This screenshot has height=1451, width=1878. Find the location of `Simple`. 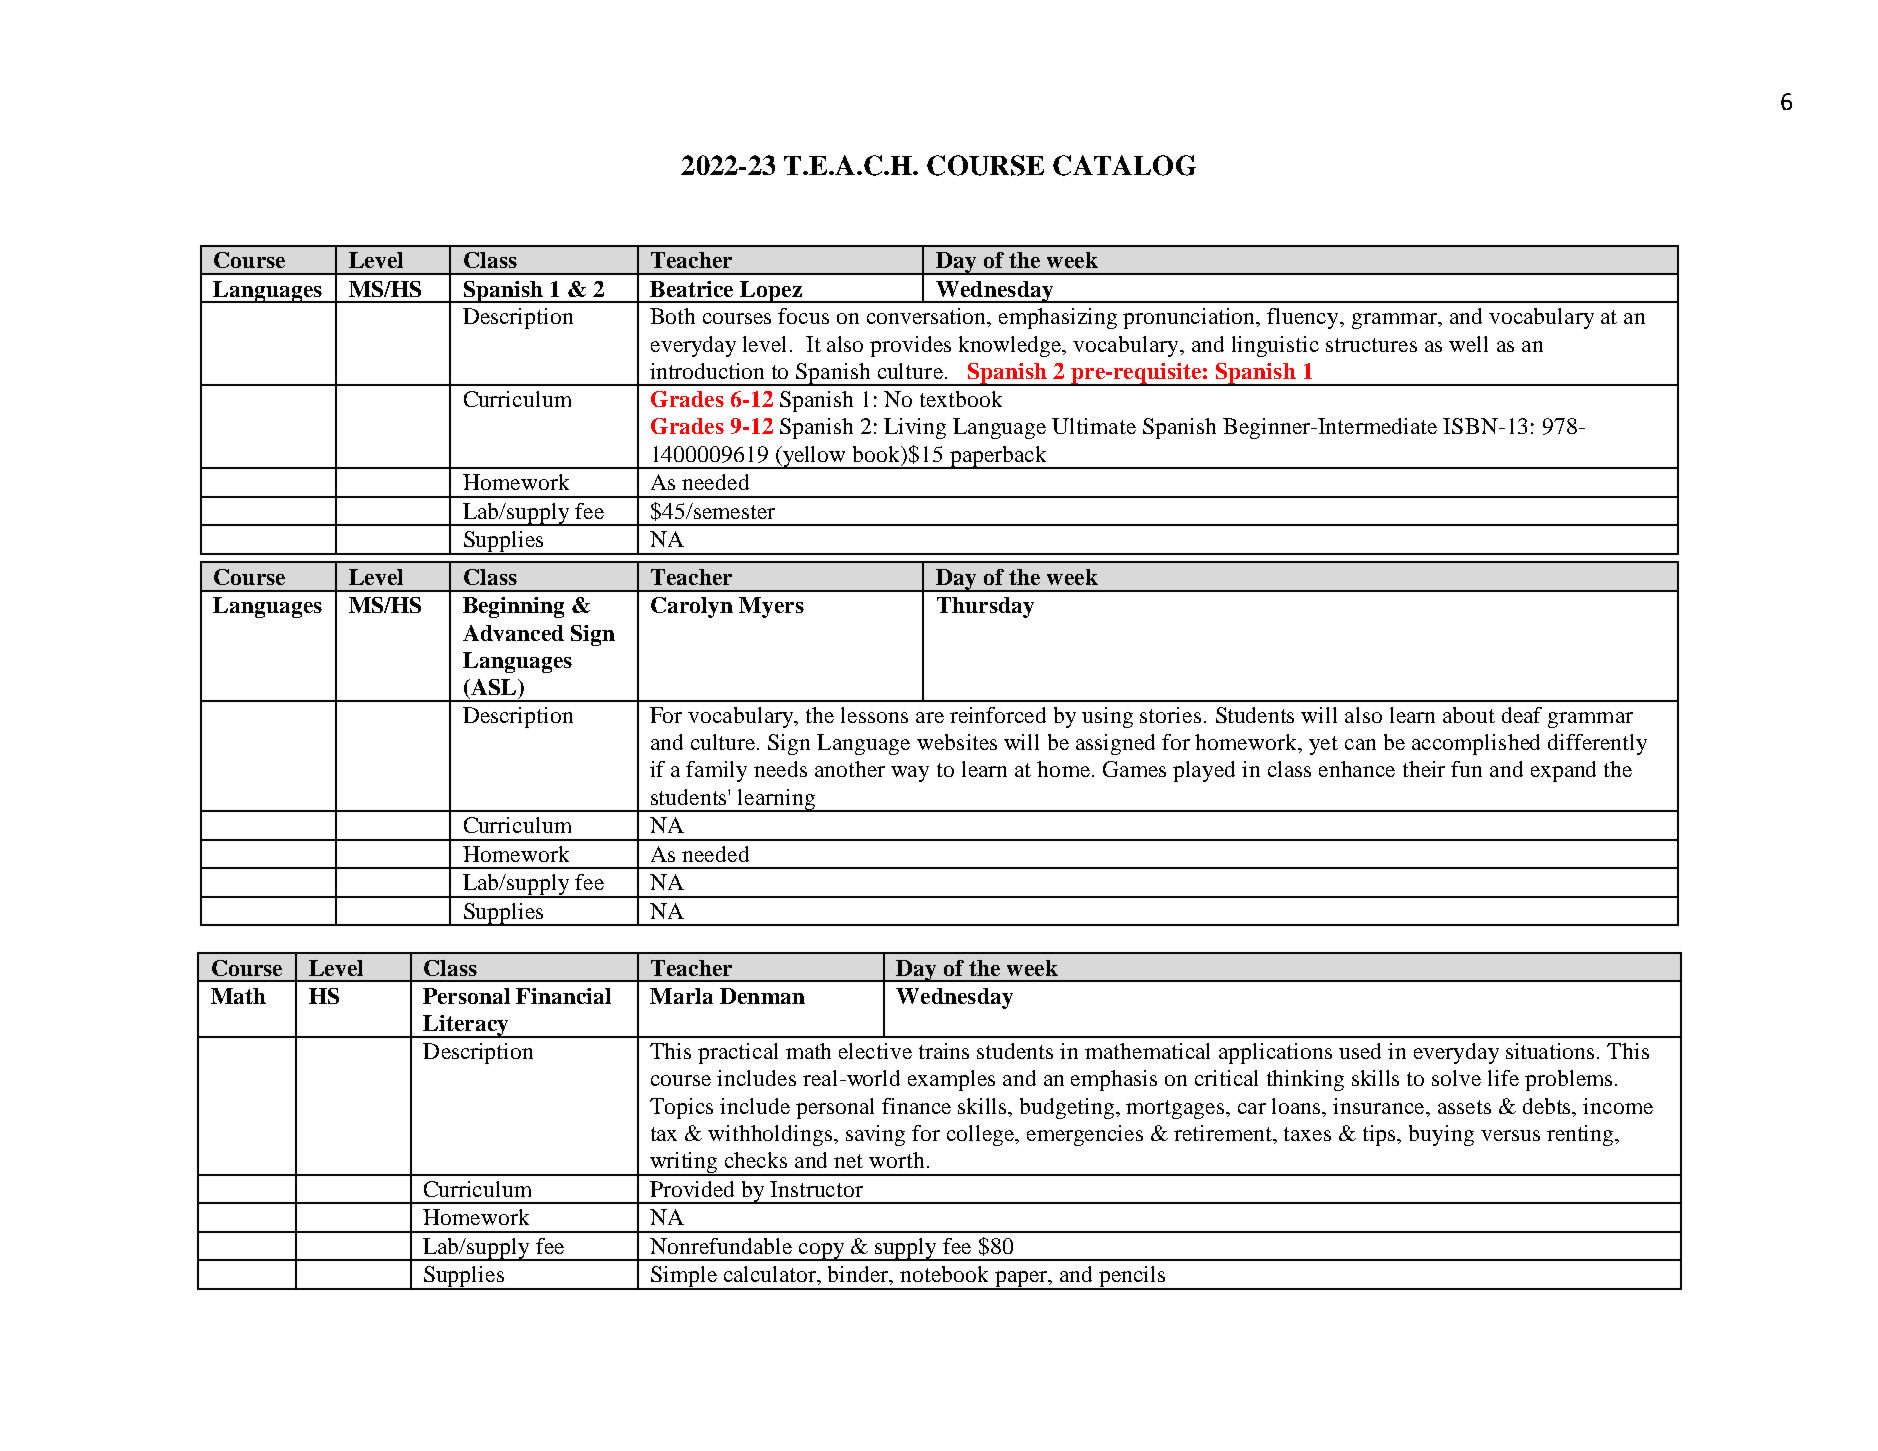

Simple is located at coordinates (684, 1278).
